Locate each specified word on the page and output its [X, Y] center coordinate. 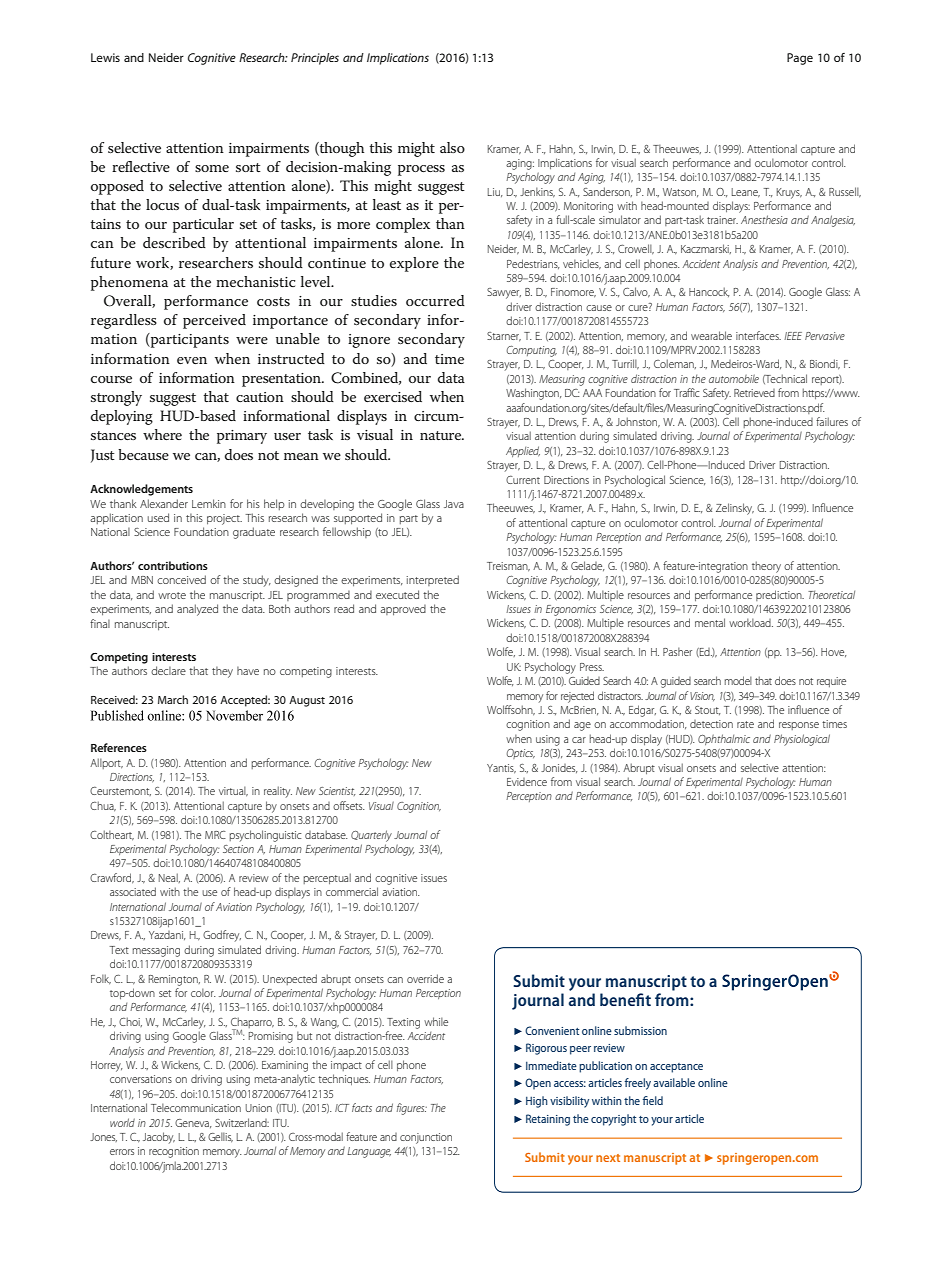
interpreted [433, 580]
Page [800, 59]
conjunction [426, 1138]
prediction [780, 595]
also [452, 147]
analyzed [197, 610]
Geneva [193, 1123]
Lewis [105, 57]
